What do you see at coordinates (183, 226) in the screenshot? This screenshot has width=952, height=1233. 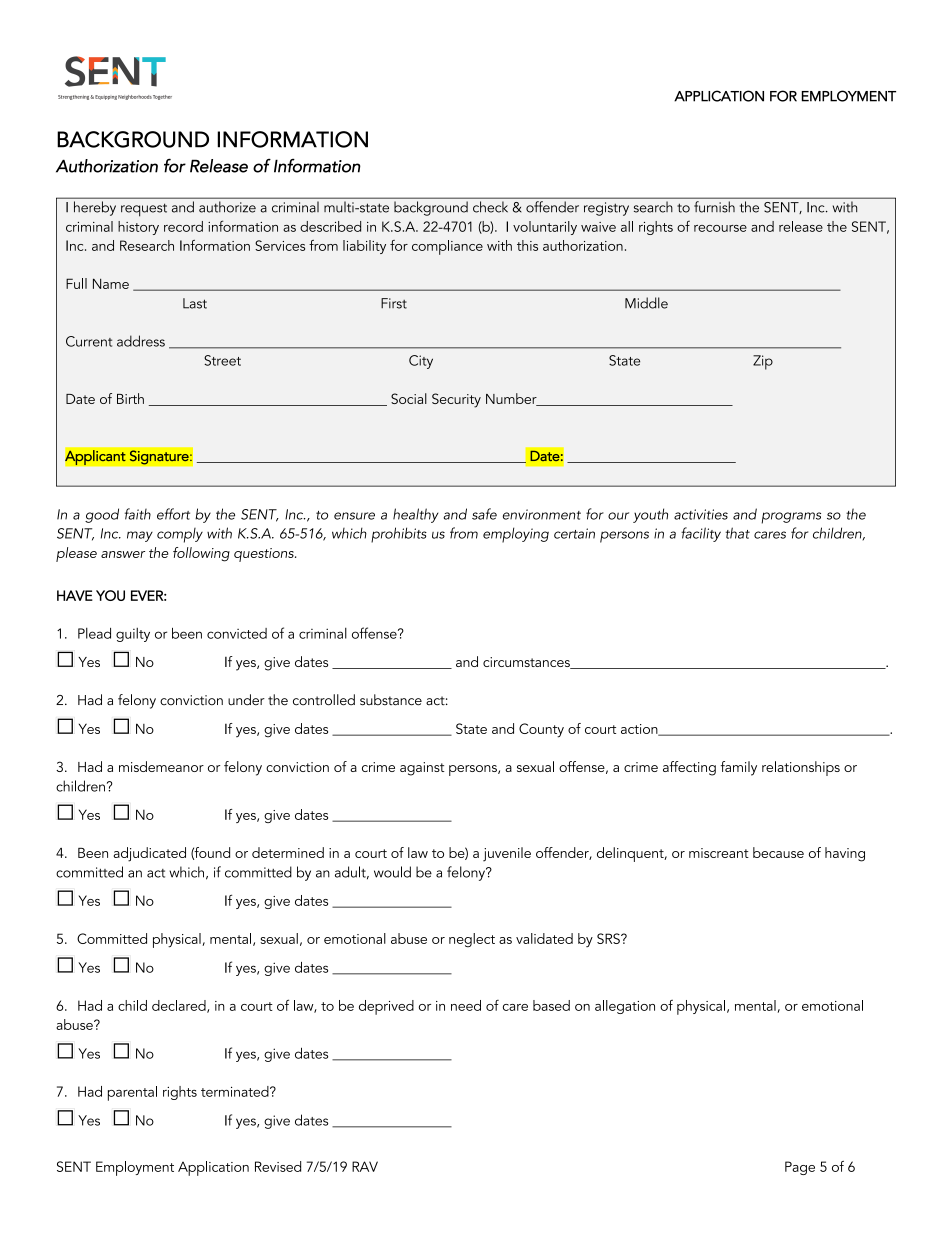 I see `record` at bounding box center [183, 226].
